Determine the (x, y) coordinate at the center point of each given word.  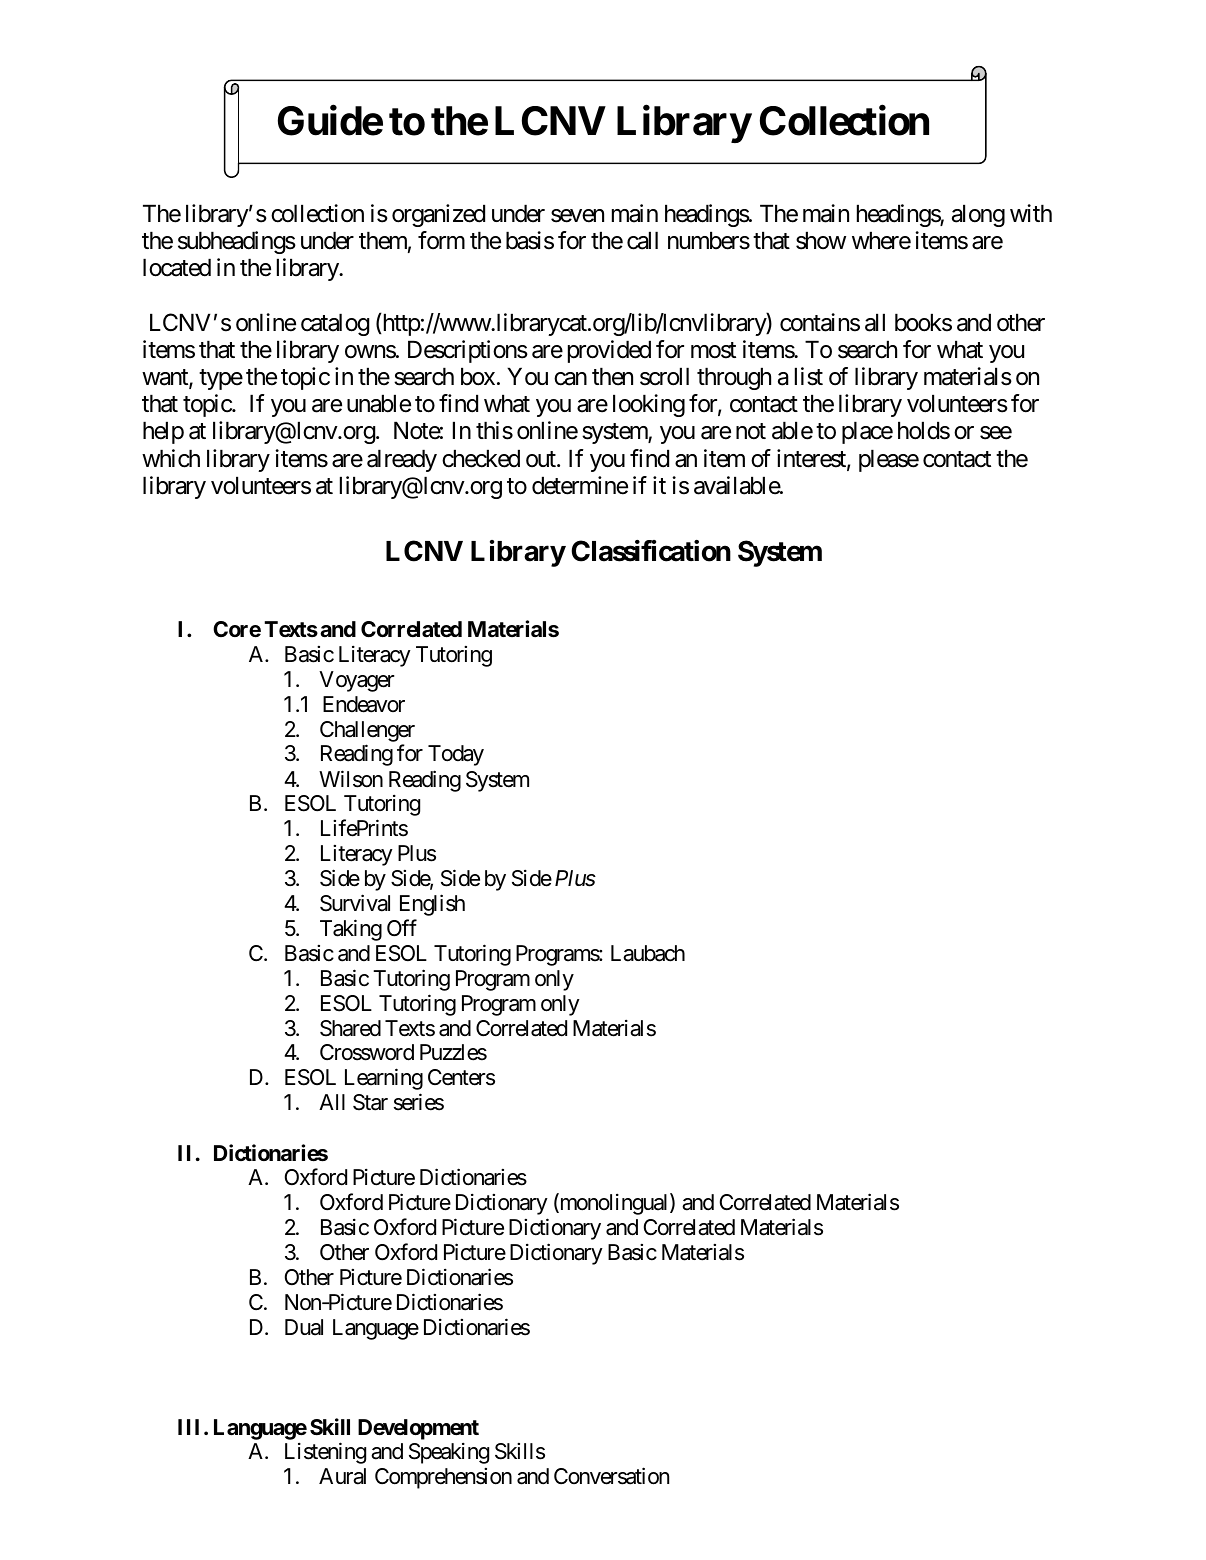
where (881, 240)
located (177, 267)
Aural (342, 1476)
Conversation (611, 1476)
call (642, 240)
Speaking (449, 1453)
